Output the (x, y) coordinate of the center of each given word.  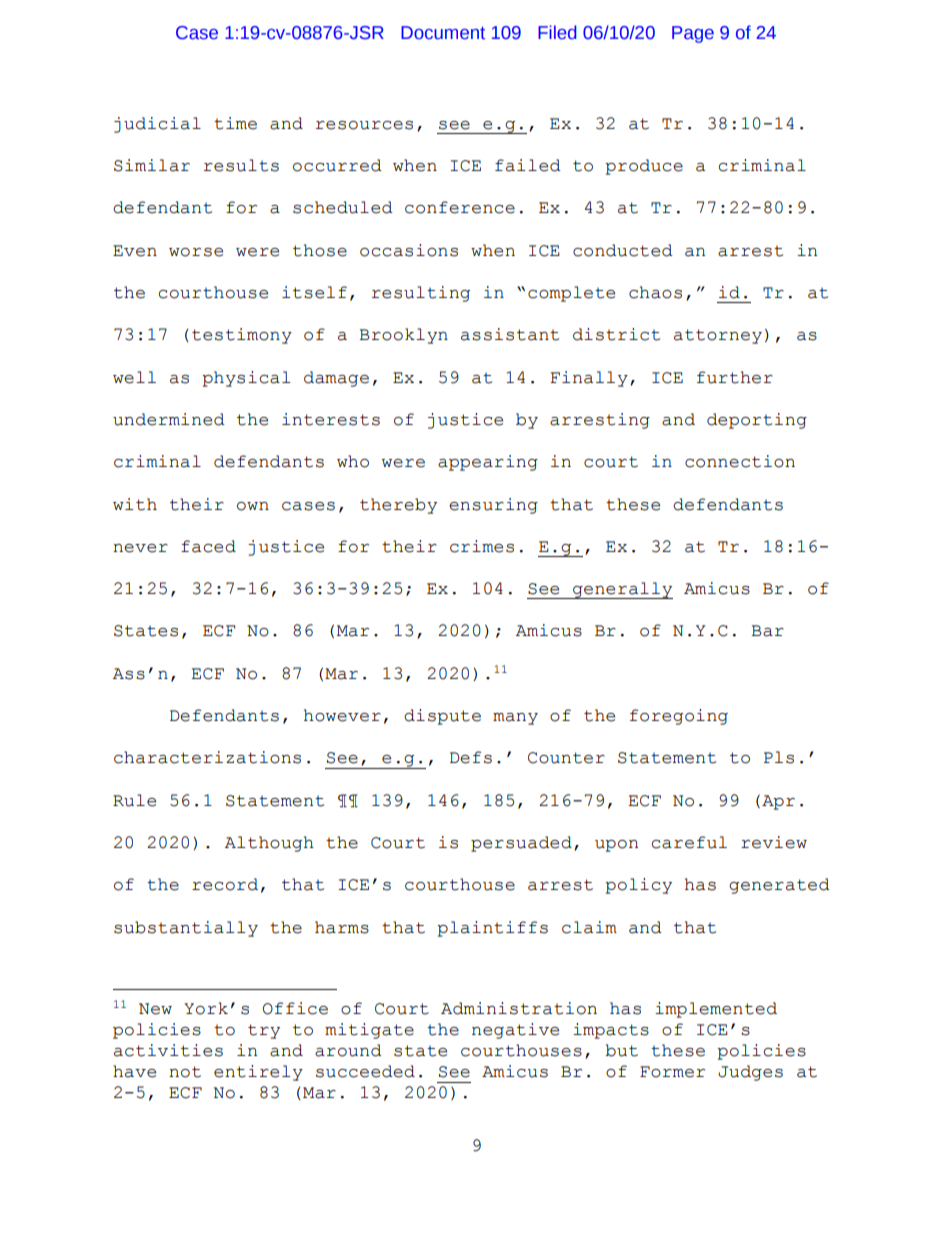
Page (693, 34)
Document (443, 33)
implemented (716, 1010)
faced (208, 546)
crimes (482, 546)
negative (515, 1031)
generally (622, 590)
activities (168, 1050)
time (235, 123)
